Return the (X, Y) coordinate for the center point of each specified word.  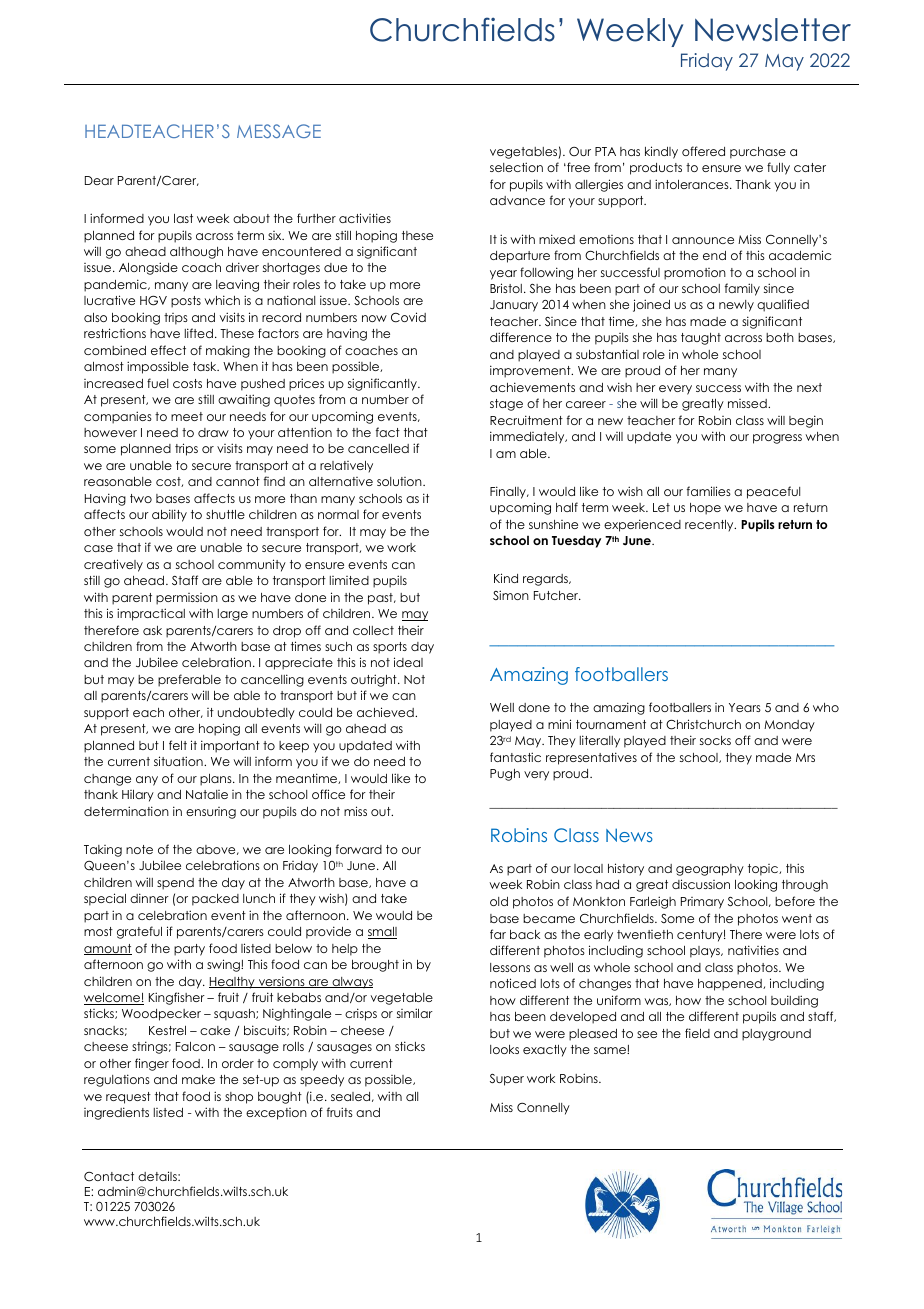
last (183, 218)
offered (703, 151)
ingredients (116, 1113)
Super (507, 1080)
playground (776, 1035)
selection (516, 167)
